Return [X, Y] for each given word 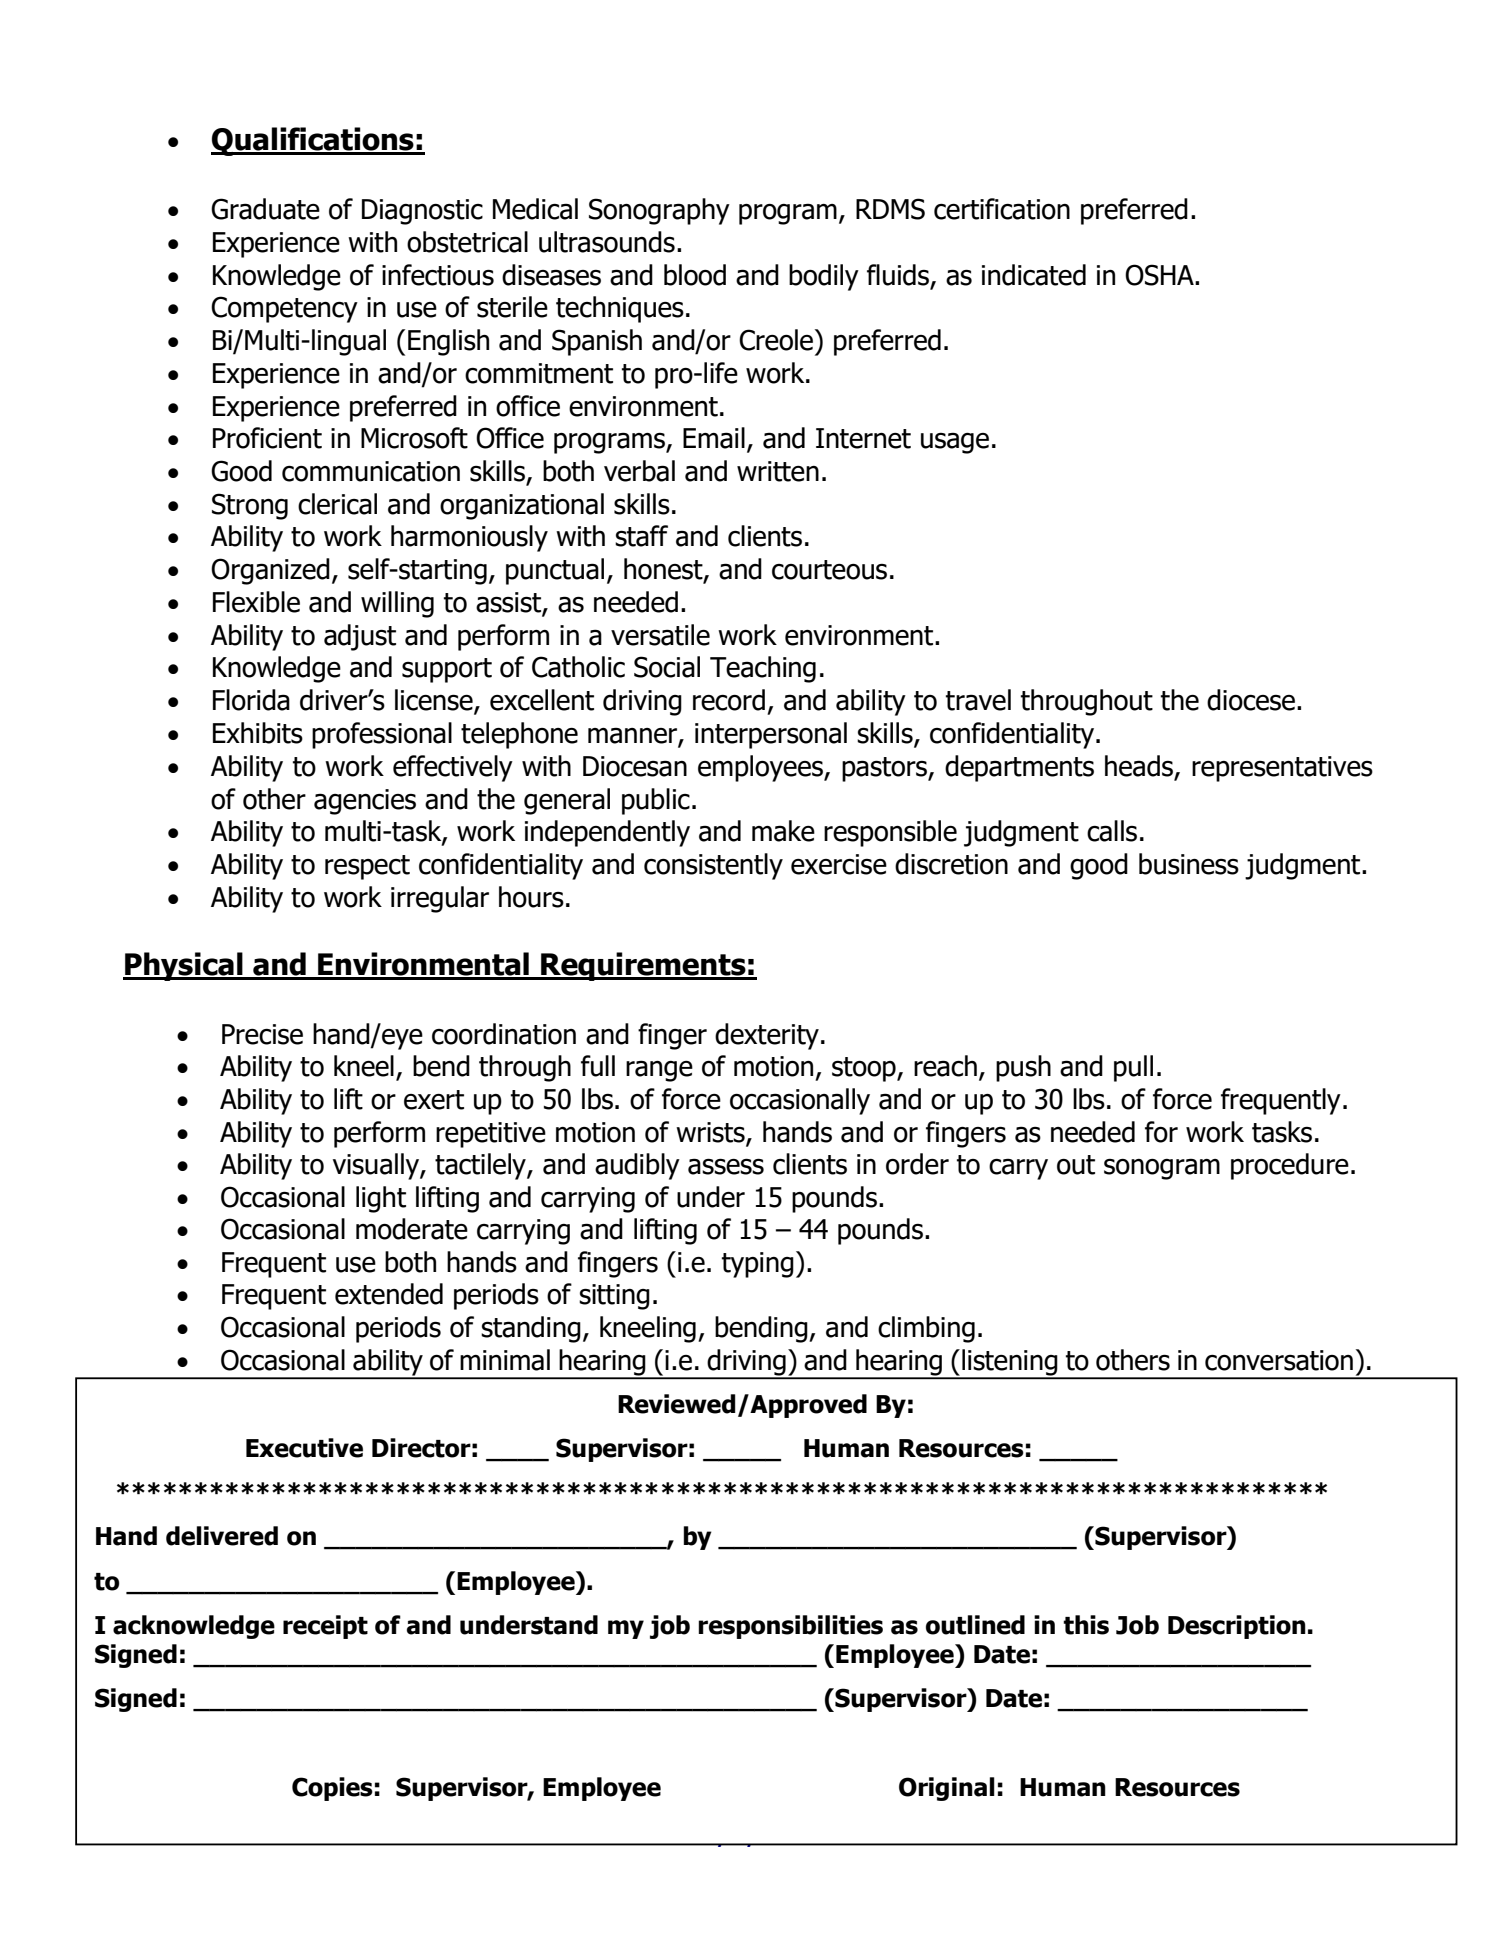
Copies [332, 1789]
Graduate [265, 209]
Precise [262, 1034]
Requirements [643, 966]
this [1086, 1625]
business [1189, 864]
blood [695, 275]
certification [1002, 209]
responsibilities [790, 1627]
